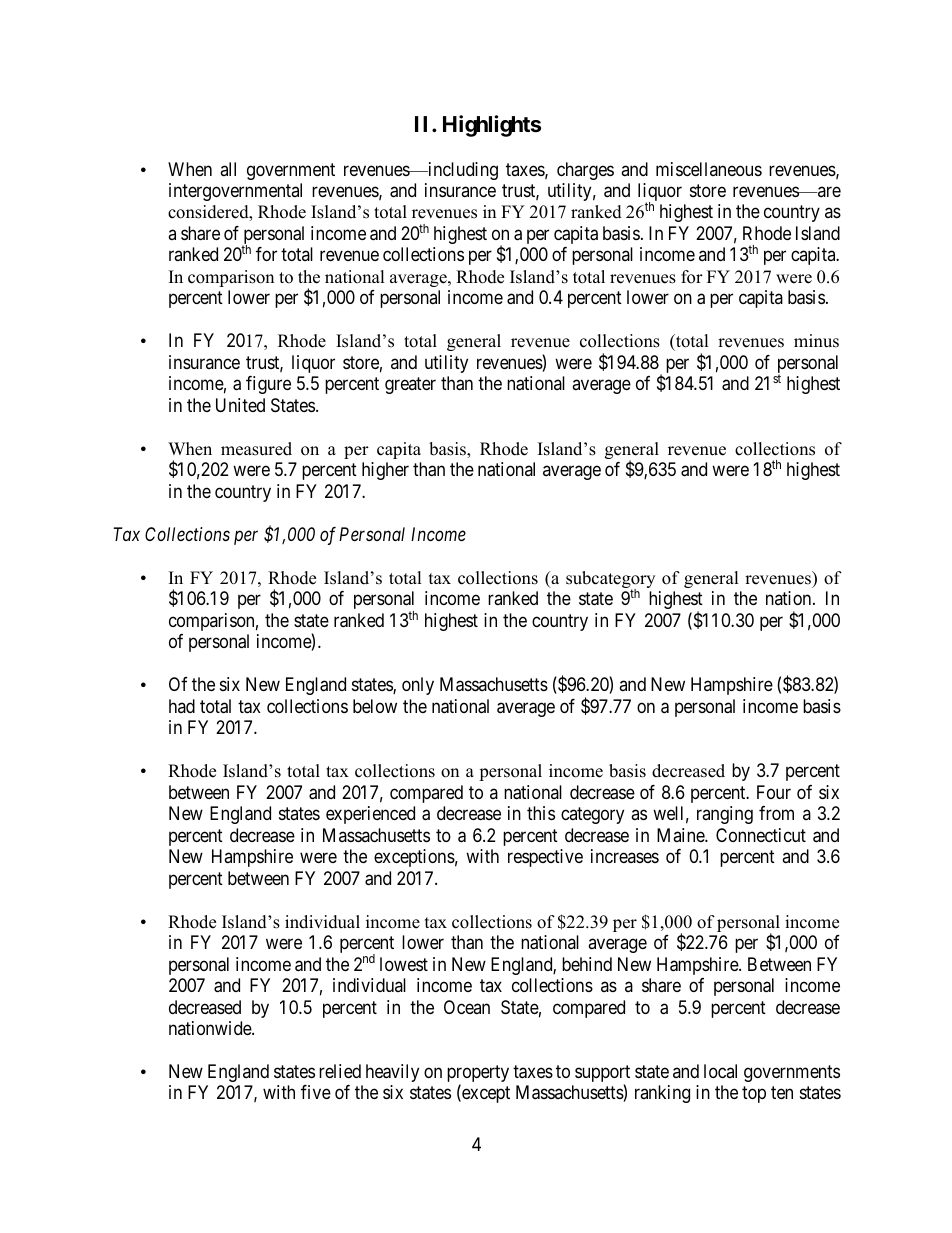 Image resolution: width=952 pixels, height=1233 pixels. Describe the element at coordinates (478, 1075) in the page. I see `property` at that location.
